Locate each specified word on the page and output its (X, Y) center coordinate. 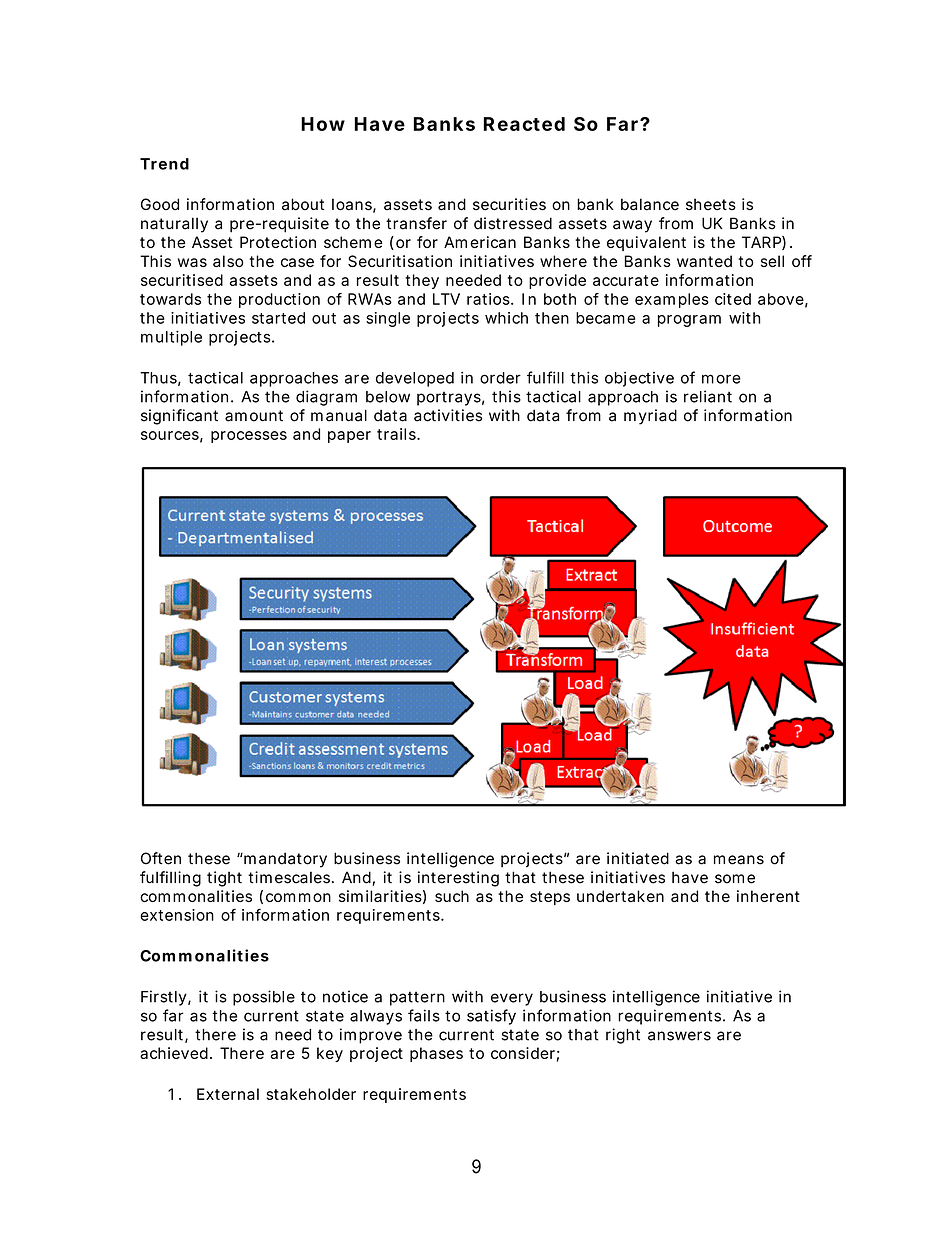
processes (249, 437)
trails (398, 434)
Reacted (524, 124)
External (228, 1094)
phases (436, 1054)
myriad (650, 417)
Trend (164, 164)
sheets (711, 204)
